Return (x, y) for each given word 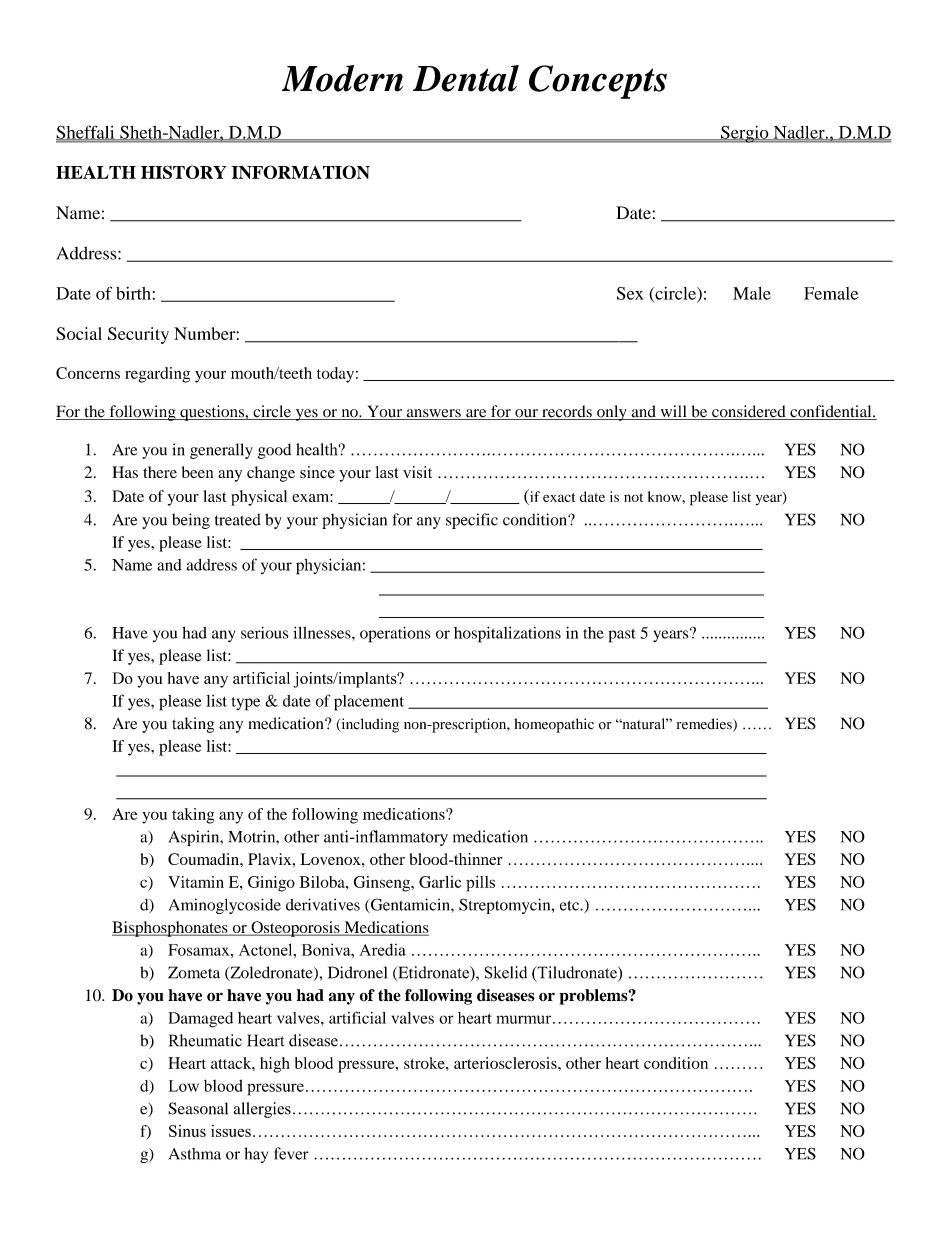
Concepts (598, 82)
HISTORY (183, 172)
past (622, 636)
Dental (466, 78)
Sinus (187, 1131)
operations (395, 634)
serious (265, 632)
